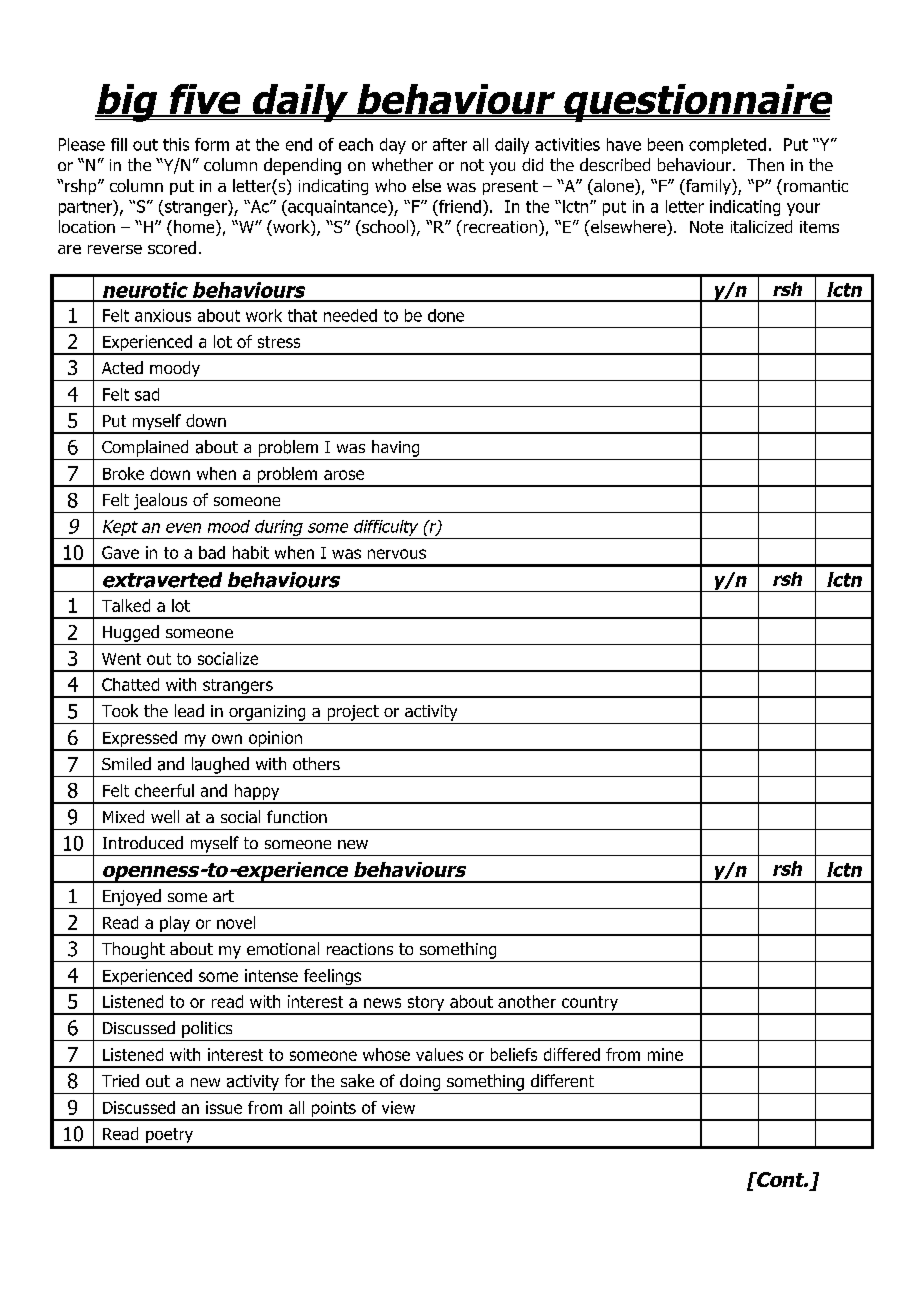  I want to click on nervous, so click(397, 554).
